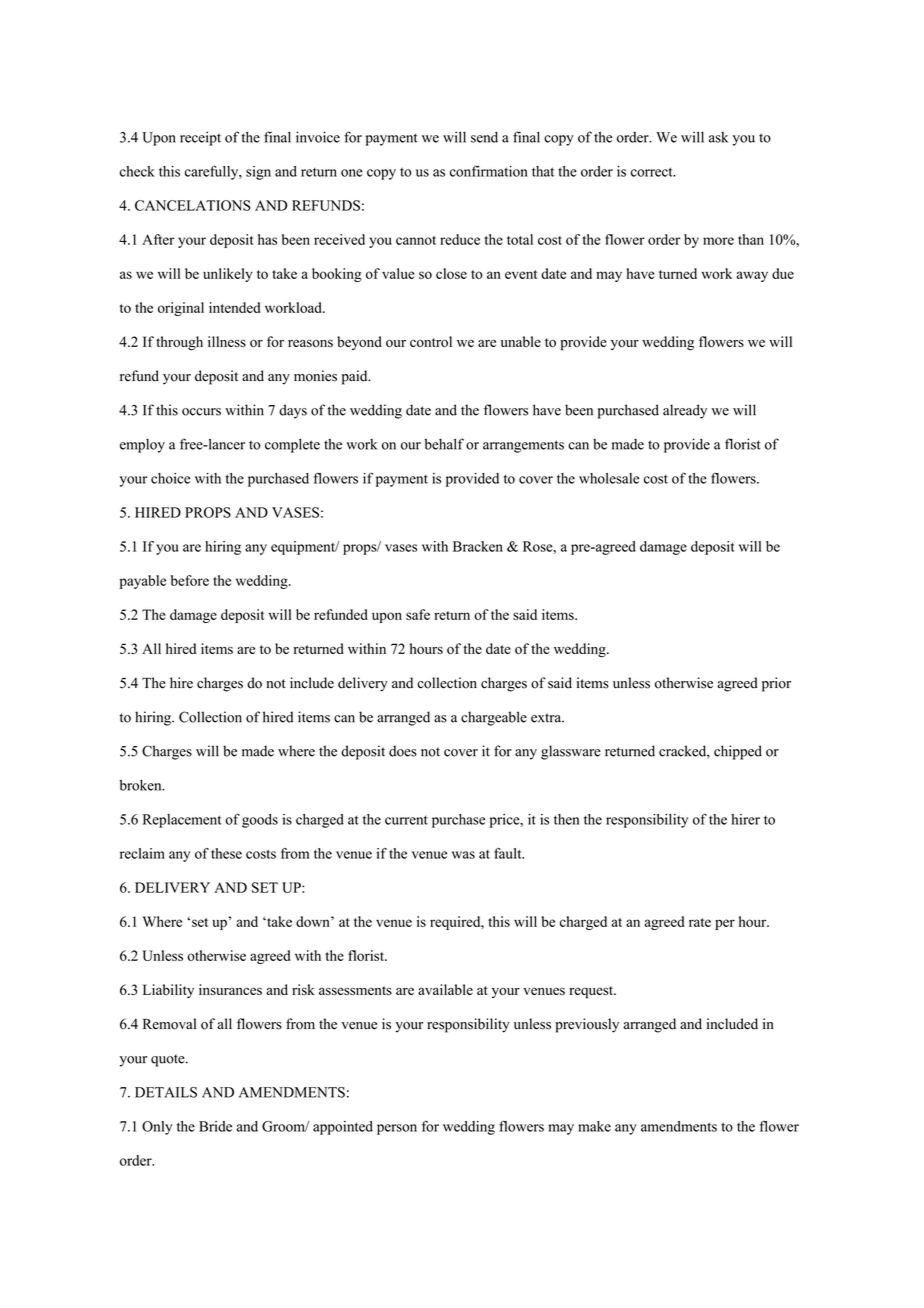 The height and width of the image is (1308, 924). I want to click on receipt, so click(200, 138).
